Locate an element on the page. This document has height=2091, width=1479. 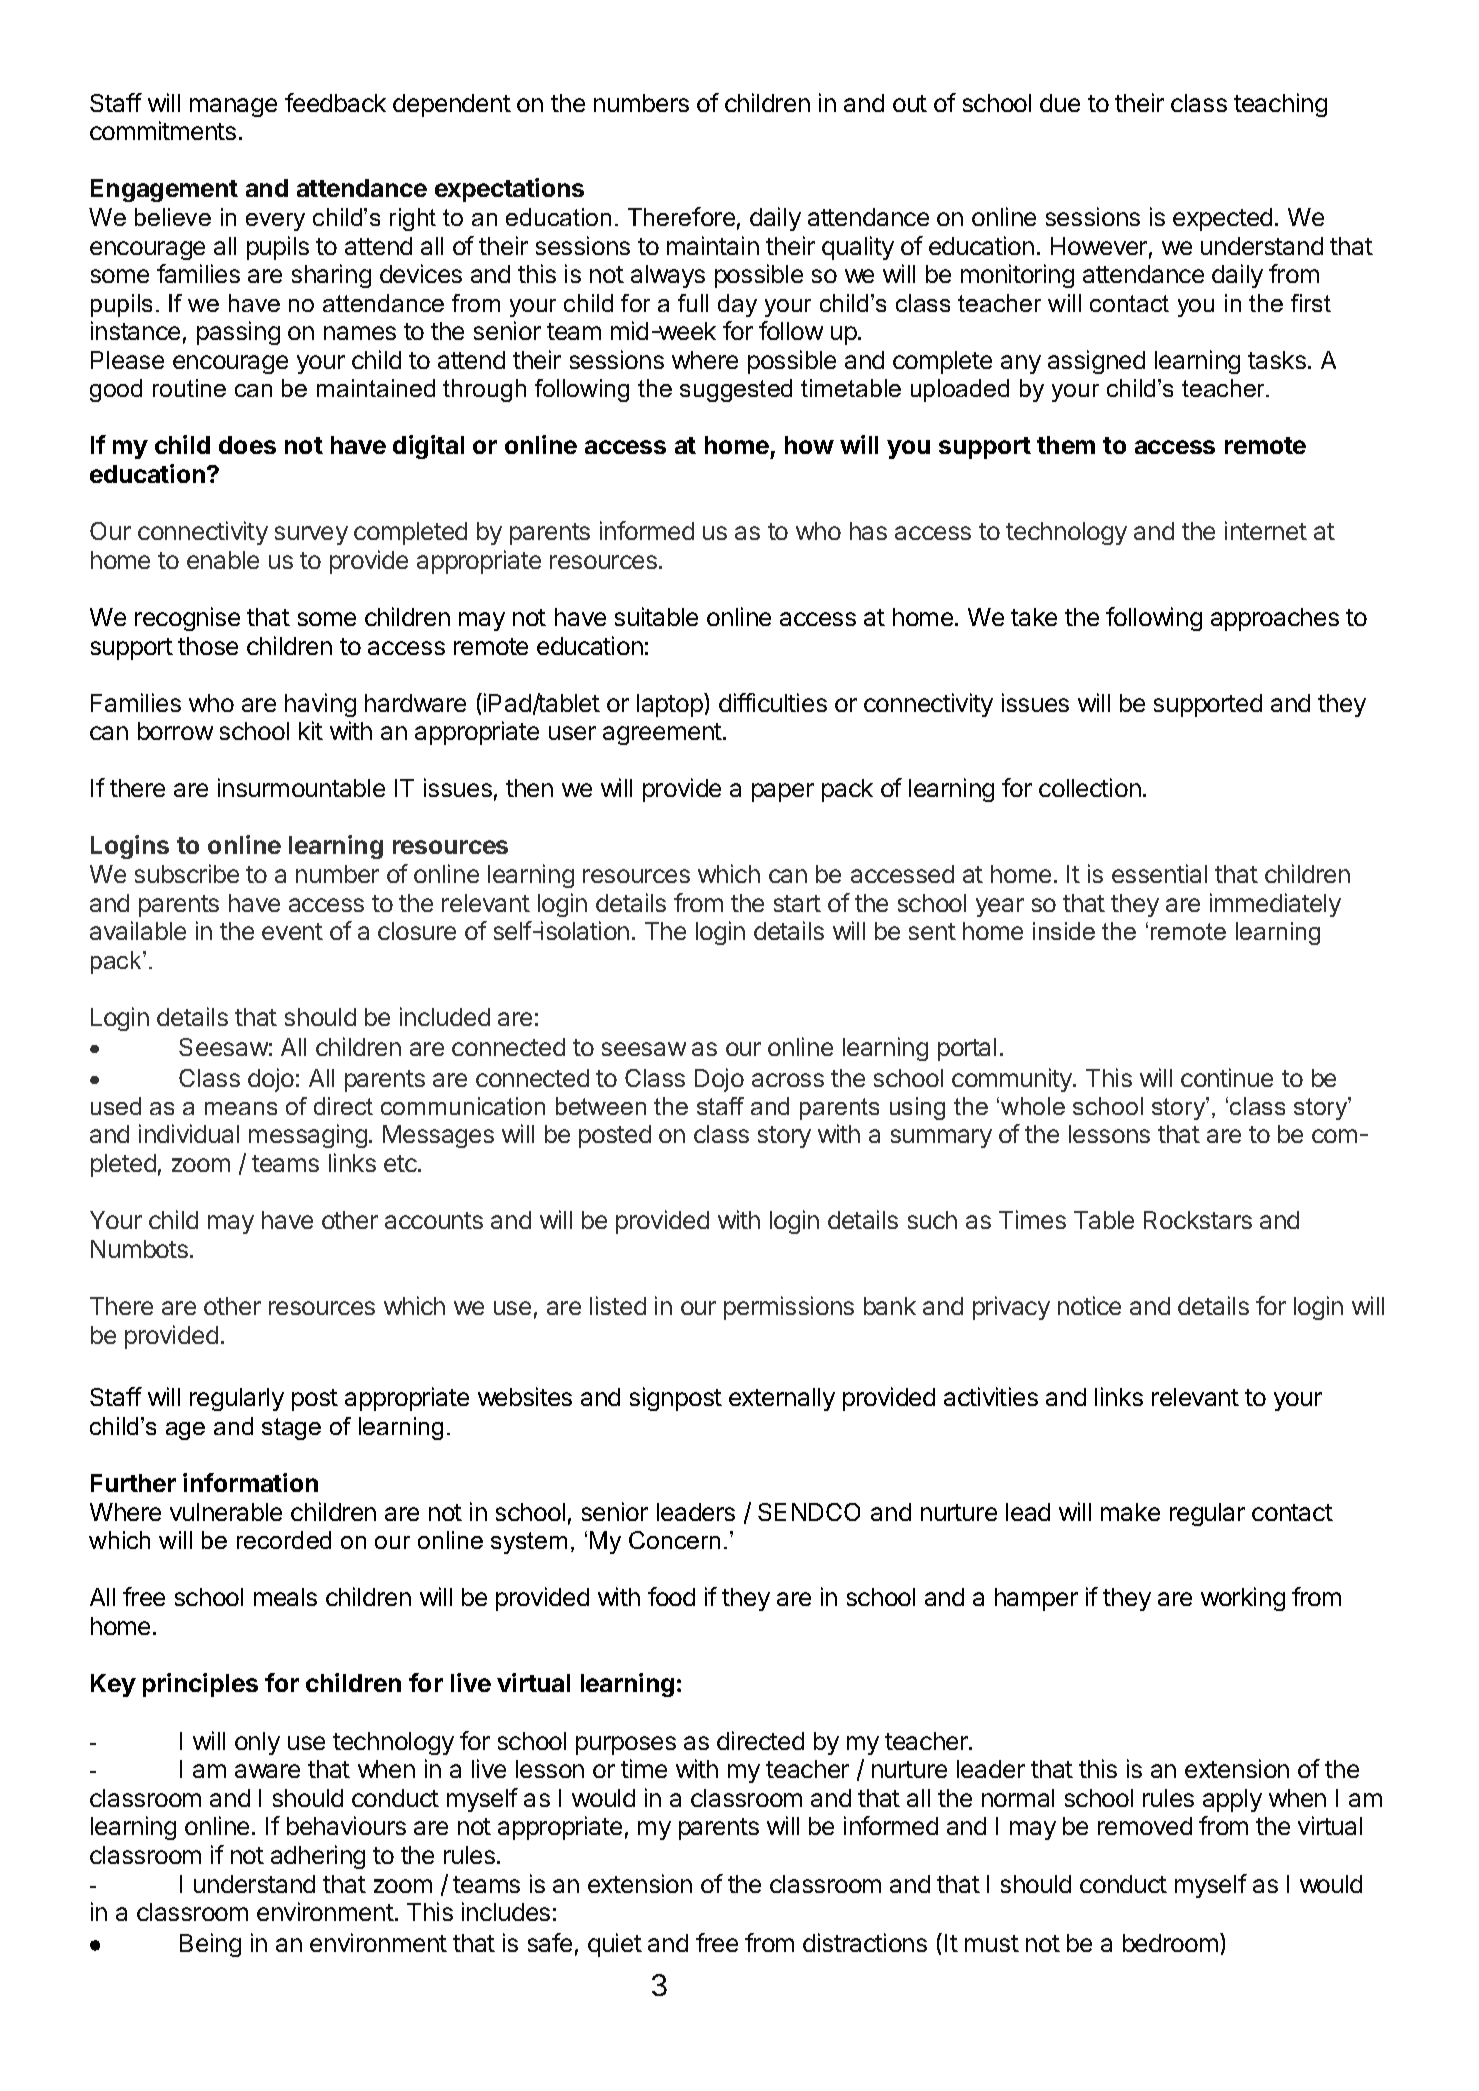
Concern is located at coordinates (674, 1540).
